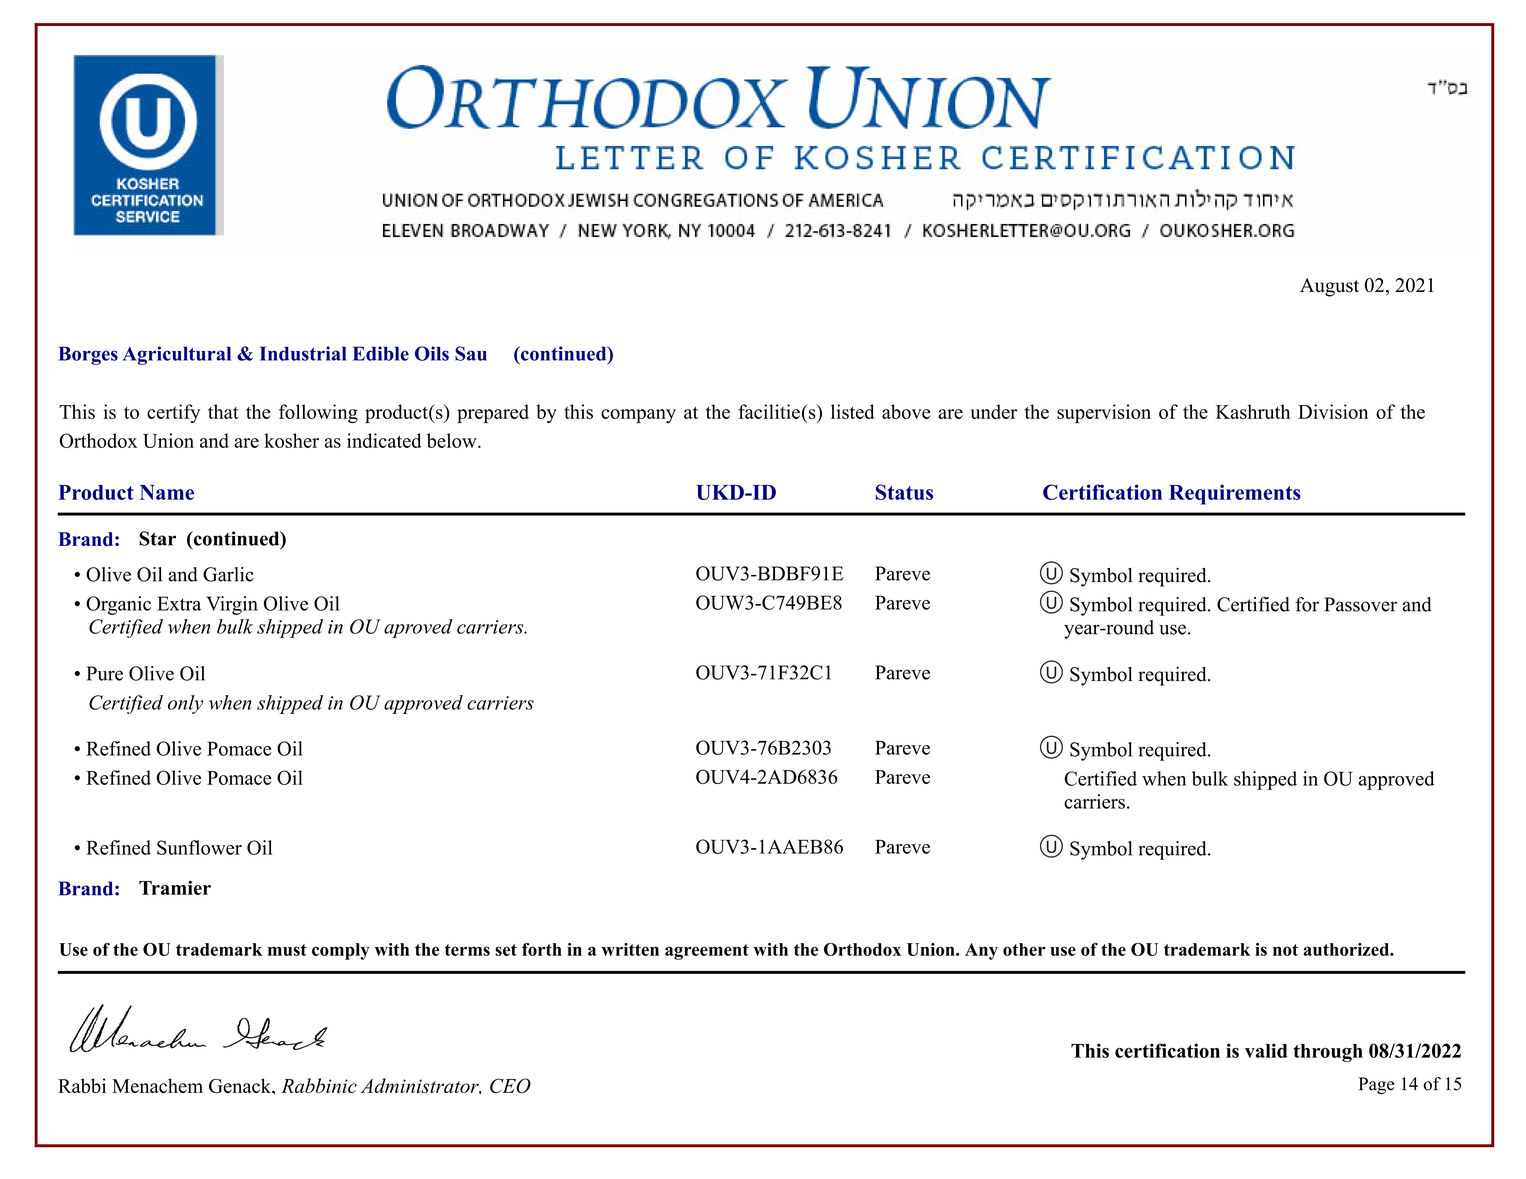  What do you see at coordinates (303, 353) in the image?
I see `Industrial` at bounding box center [303, 353].
